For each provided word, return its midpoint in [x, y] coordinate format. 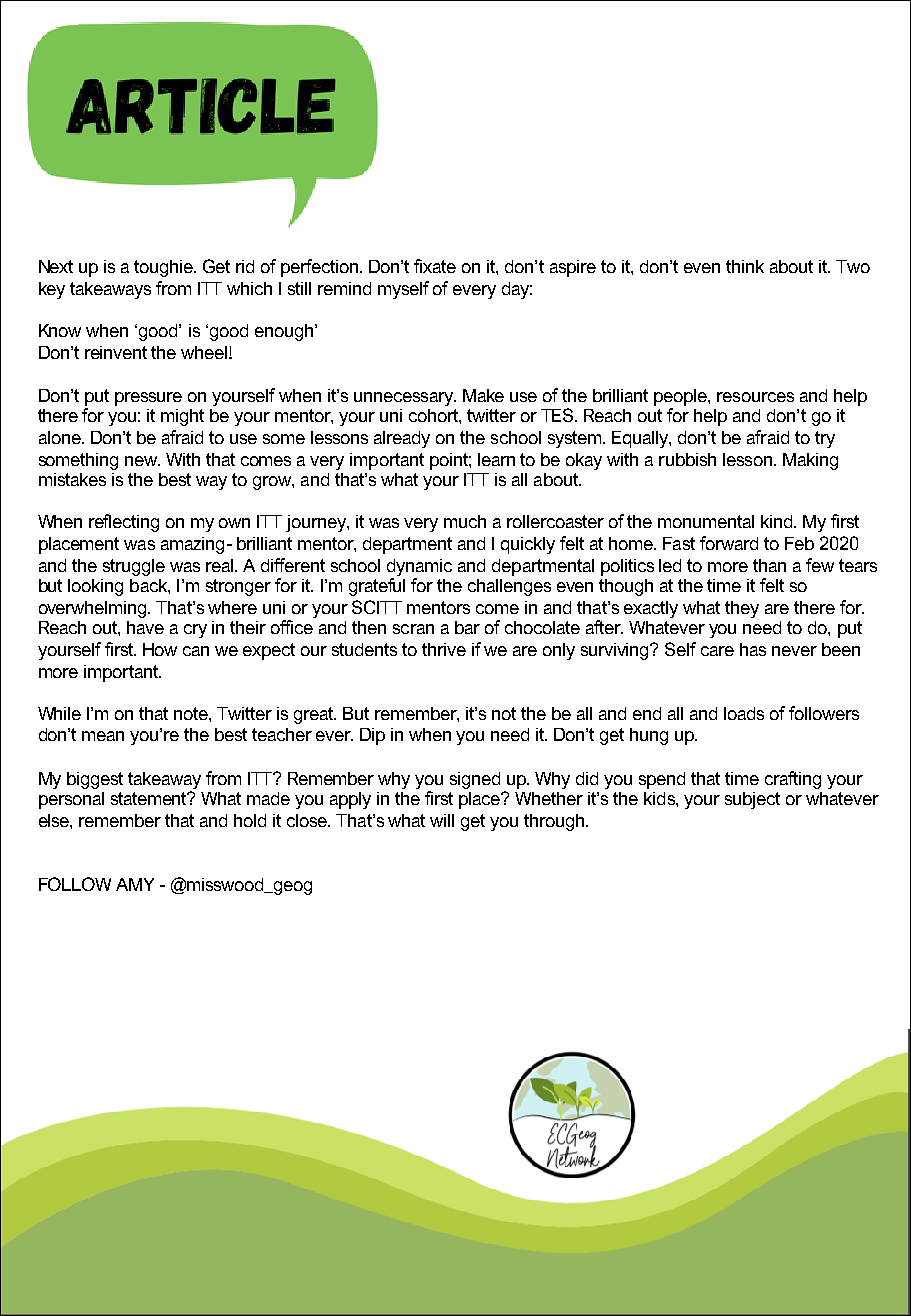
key [52, 290]
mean [103, 736]
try [825, 439]
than [769, 565]
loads [744, 713]
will [442, 820]
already [402, 439]
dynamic [419, 567]
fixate [435, 266]
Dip [372, 736]
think [745, 266]
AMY [135, 884]
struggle [134, 567]
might [182, 417]
